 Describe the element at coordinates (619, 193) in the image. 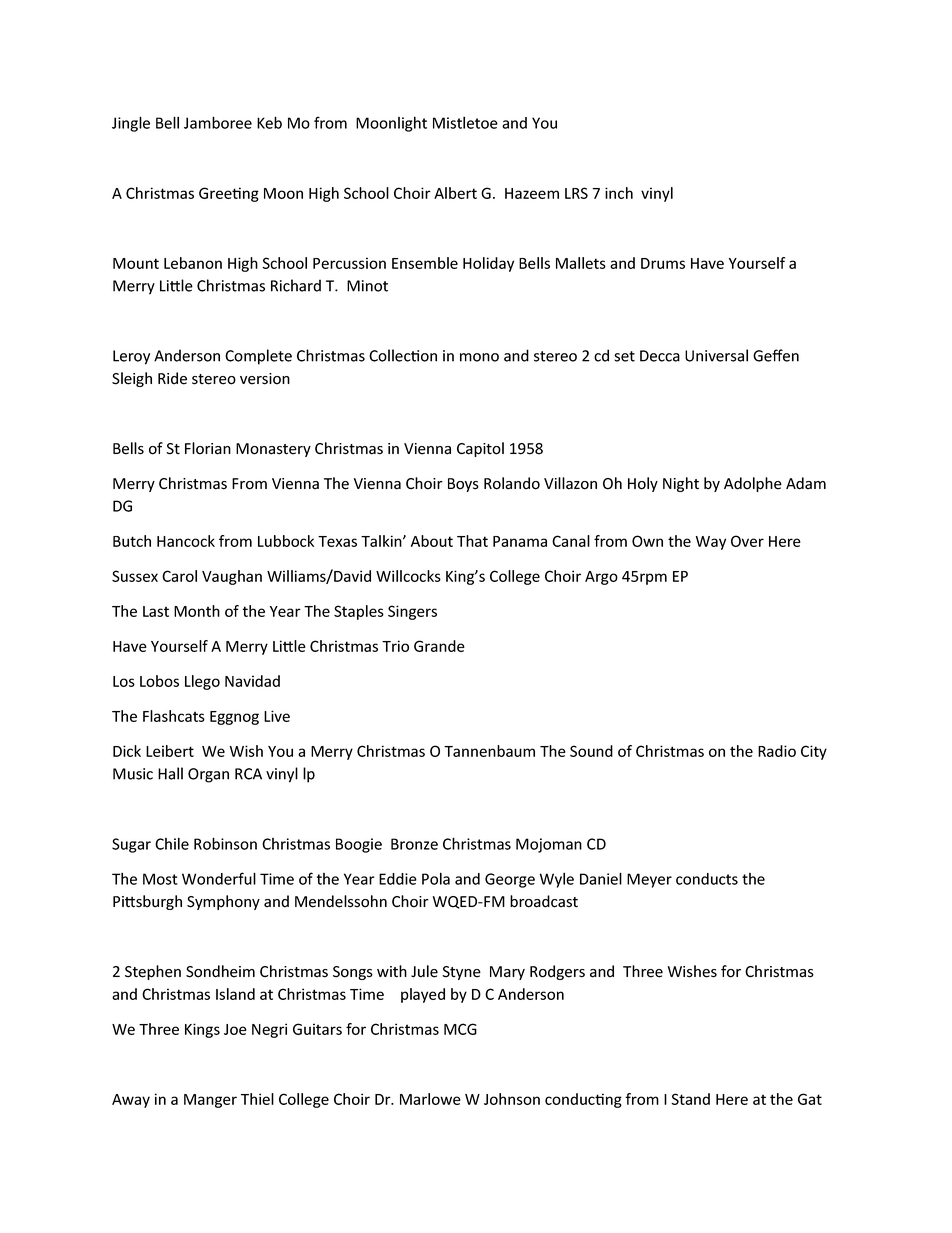

I see `inch` at that location.
